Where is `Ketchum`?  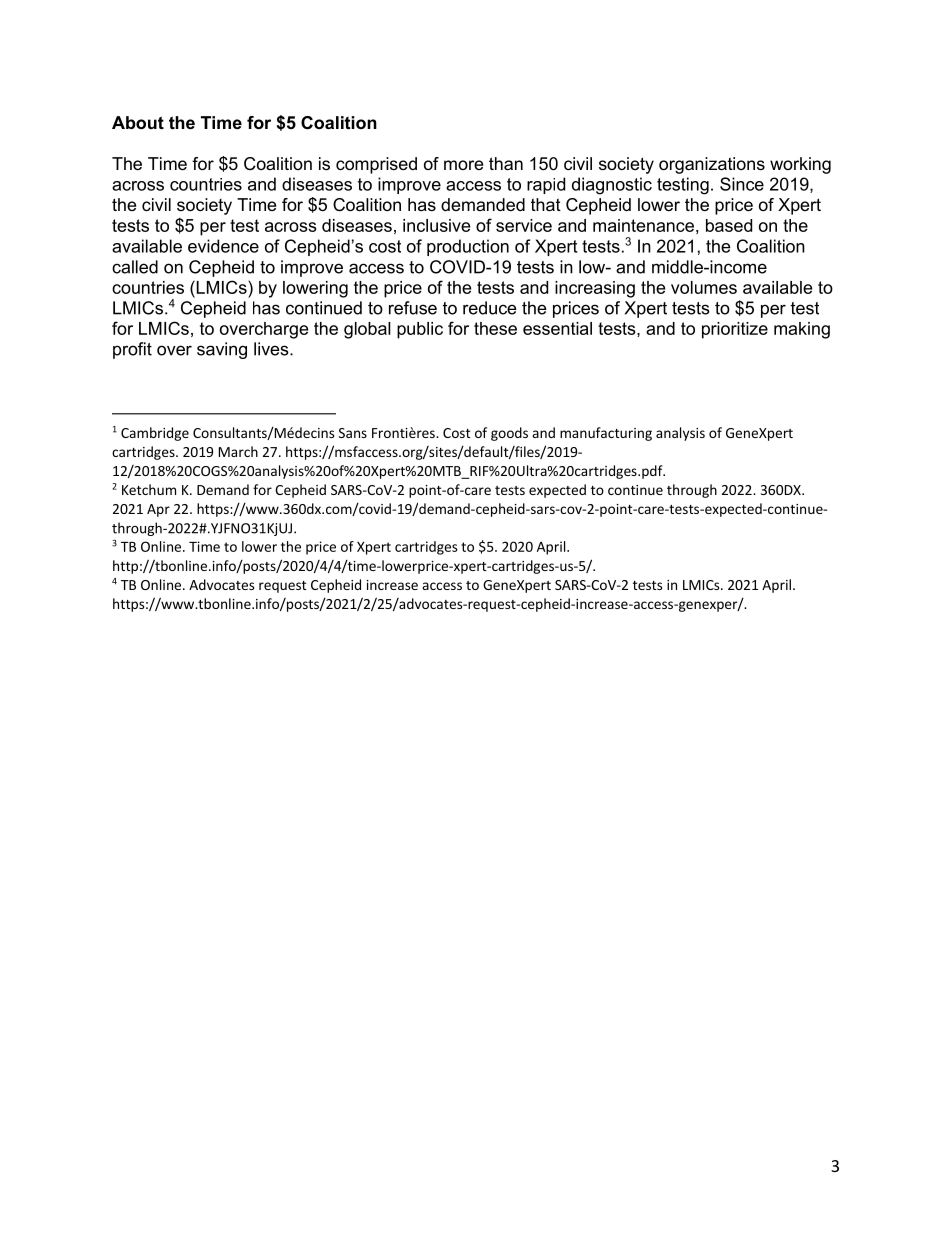 Ketchum is located at coordinates (149, 489).
